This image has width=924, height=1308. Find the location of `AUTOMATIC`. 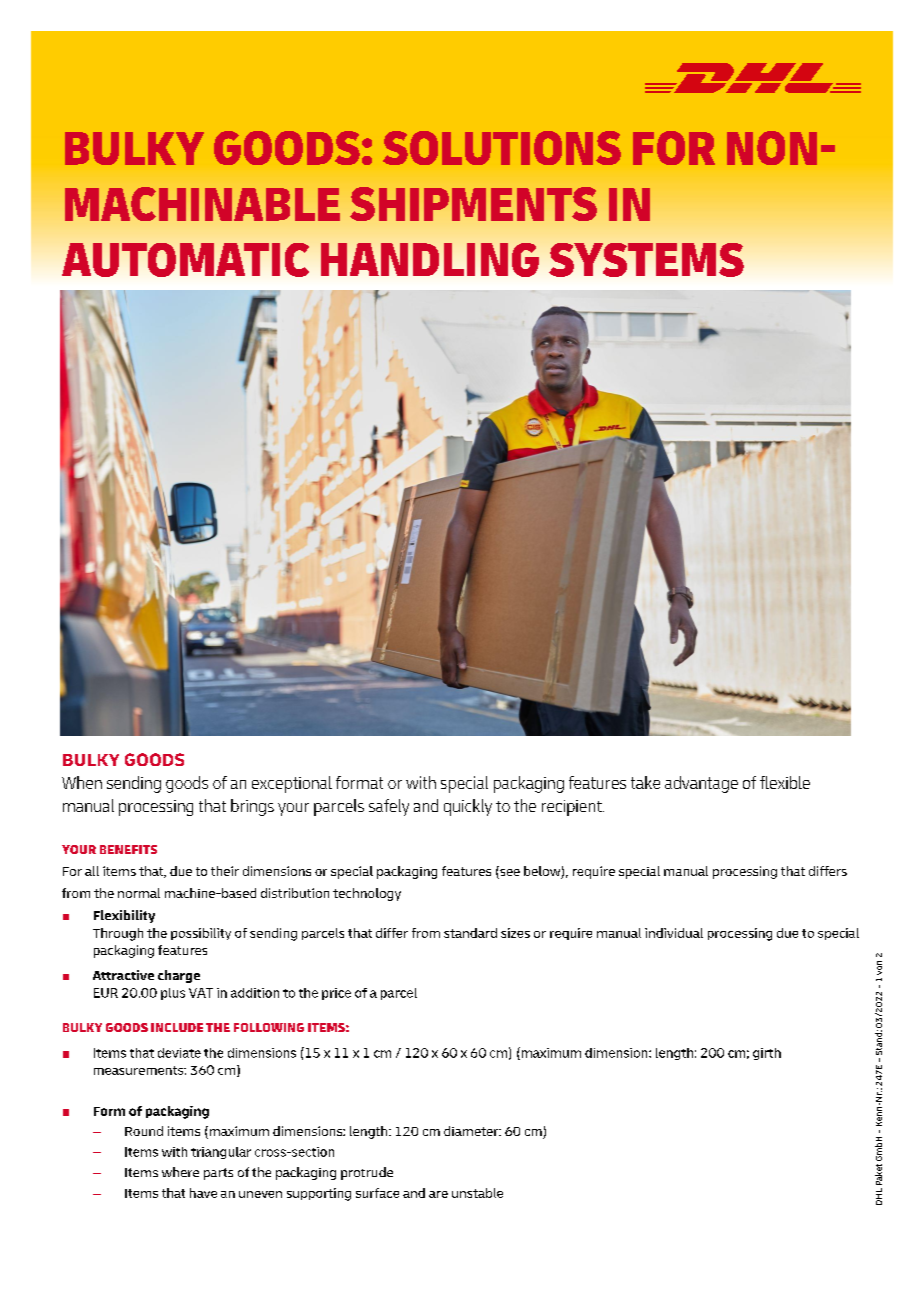

AUTOMATIC is located at coordinates (185, 260).
